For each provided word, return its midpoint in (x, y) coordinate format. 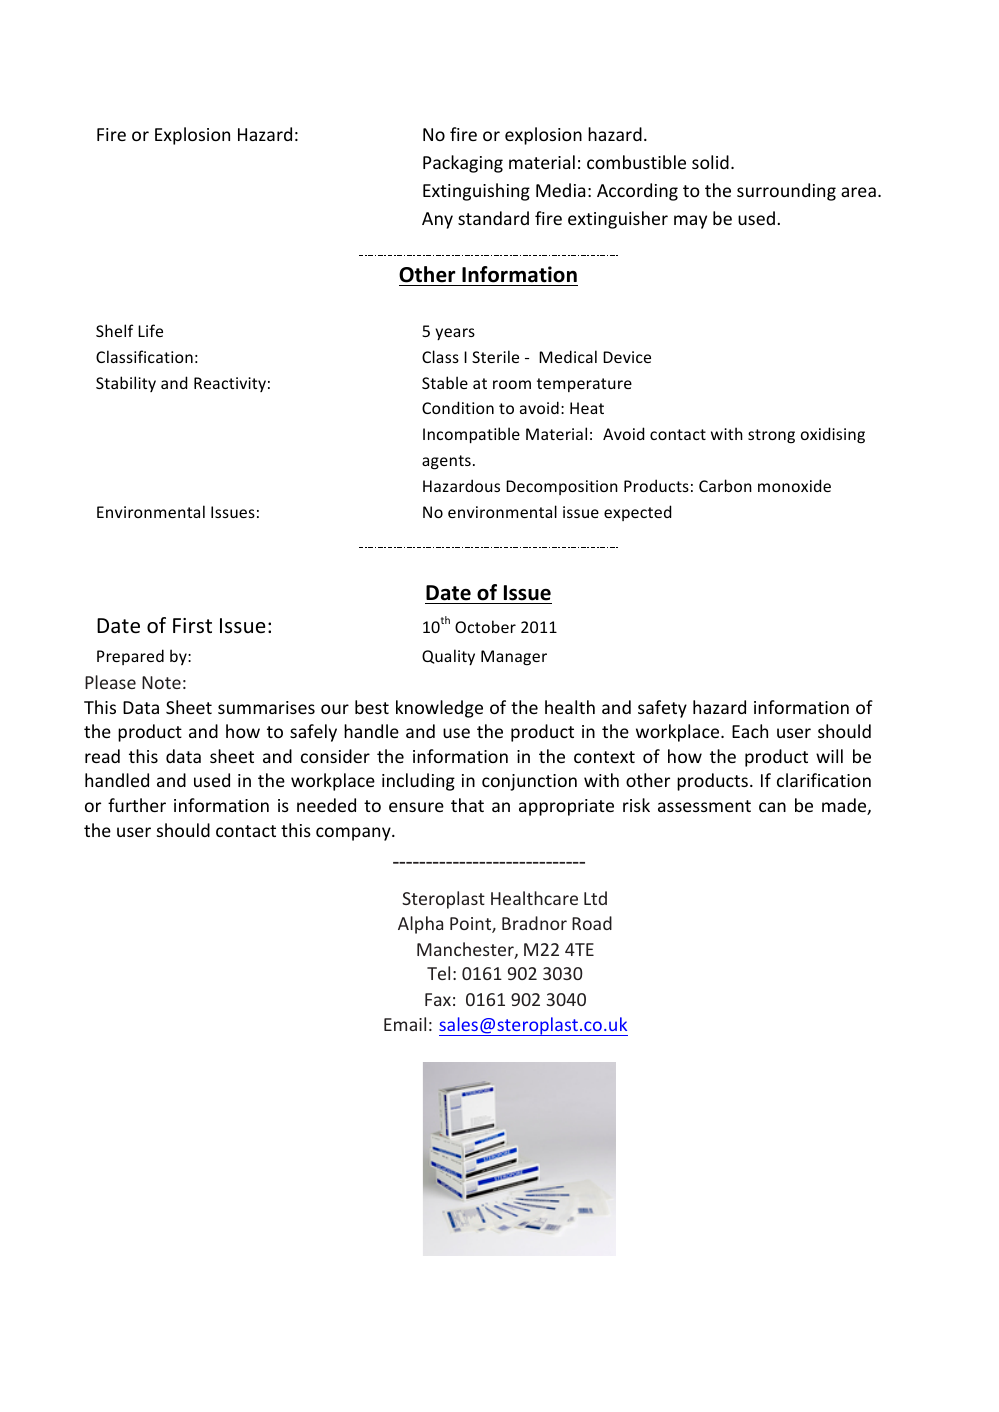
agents (446, 462)
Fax (438, 999)
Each (750, 731)
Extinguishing (476, 192)
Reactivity (230, 384)
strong (771, 436)
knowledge (439, 709)
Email (405, 1024)
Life (150, 330)
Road (592, 923)
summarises (266, 707)
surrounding (786, 192)
